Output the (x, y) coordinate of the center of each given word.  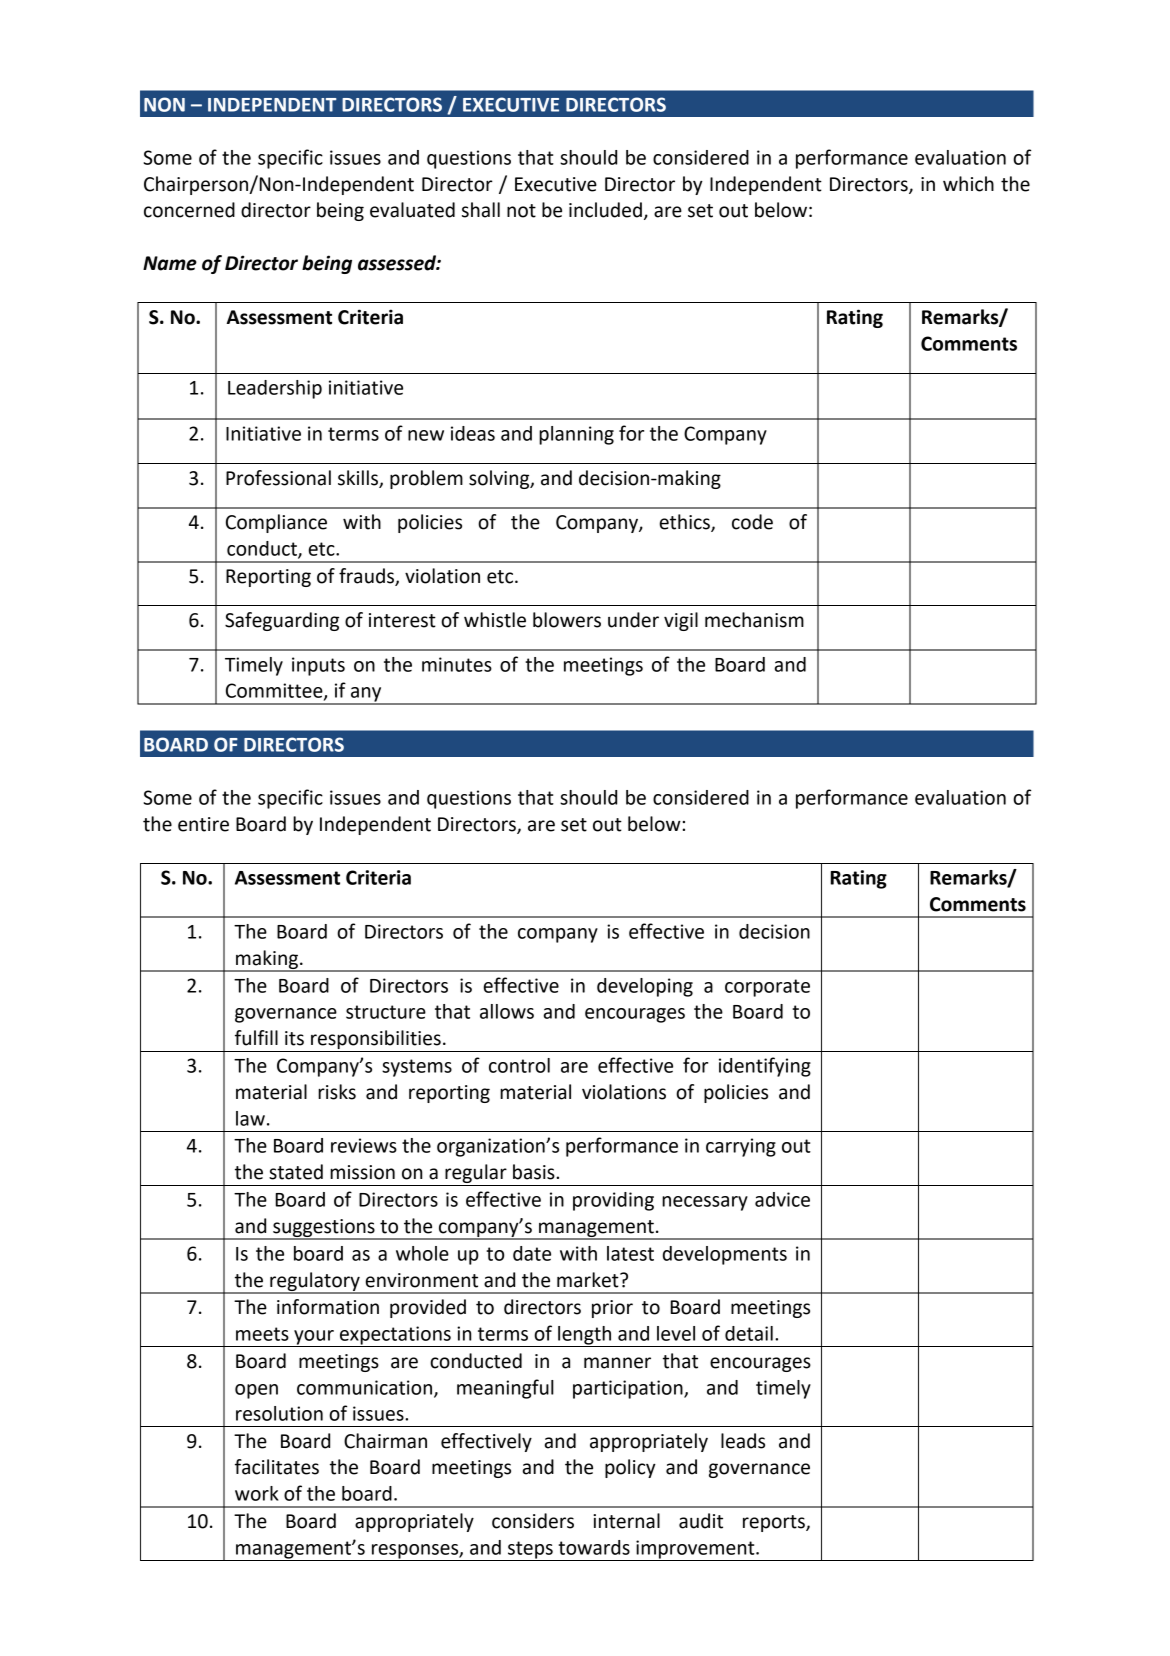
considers (533, 1521)
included (605, 210)
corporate (767, 988)
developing (645, 987)
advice (782, 1199)
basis (535, 1172)
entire (203, 824)
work (257, 1493)
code (752, 522)
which (968, 184)
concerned (189, 210)
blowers (567, 620)
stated (296, 1172)
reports (775, 1523)
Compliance (276, 523)
